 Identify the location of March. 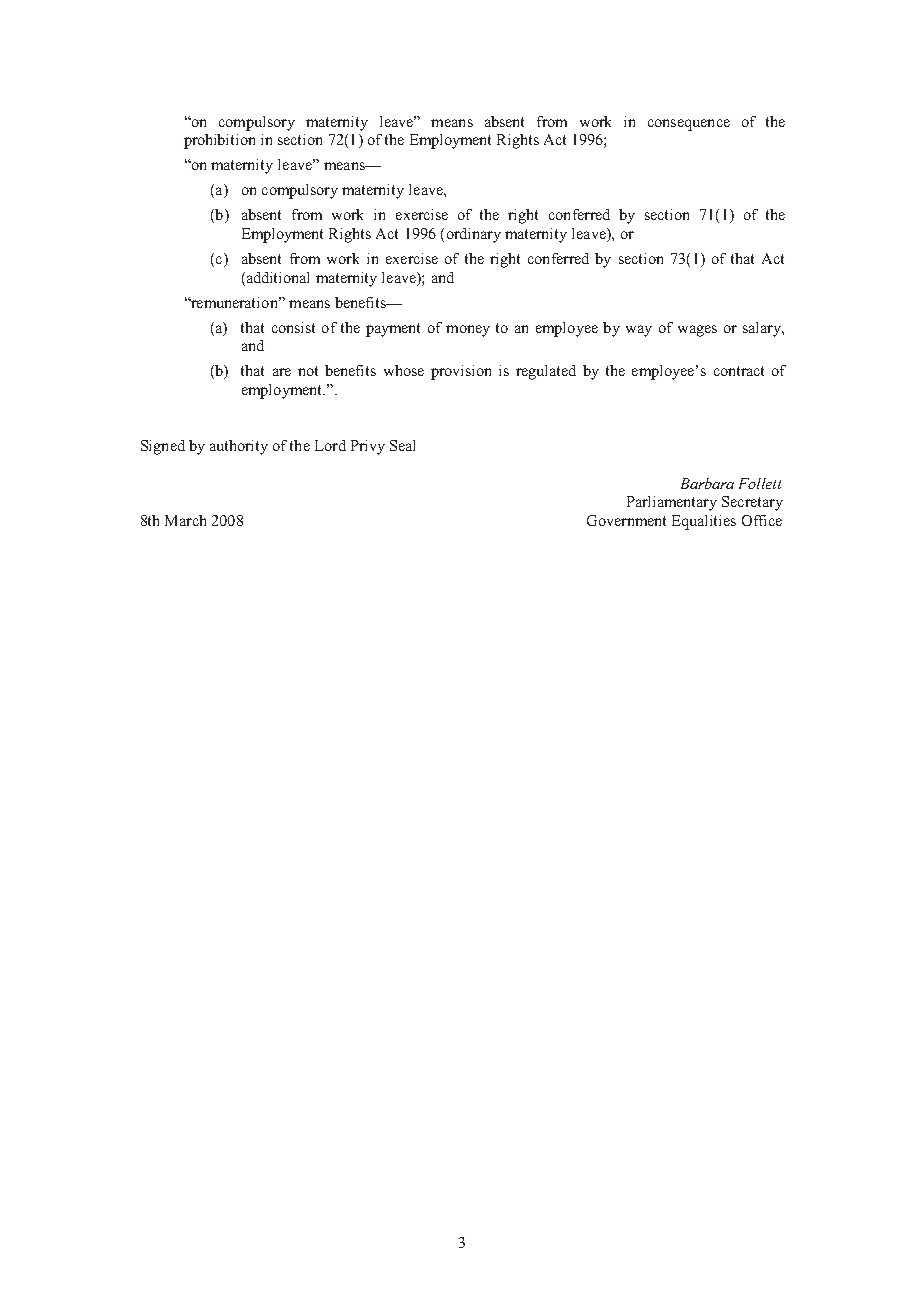
(185, 520).
